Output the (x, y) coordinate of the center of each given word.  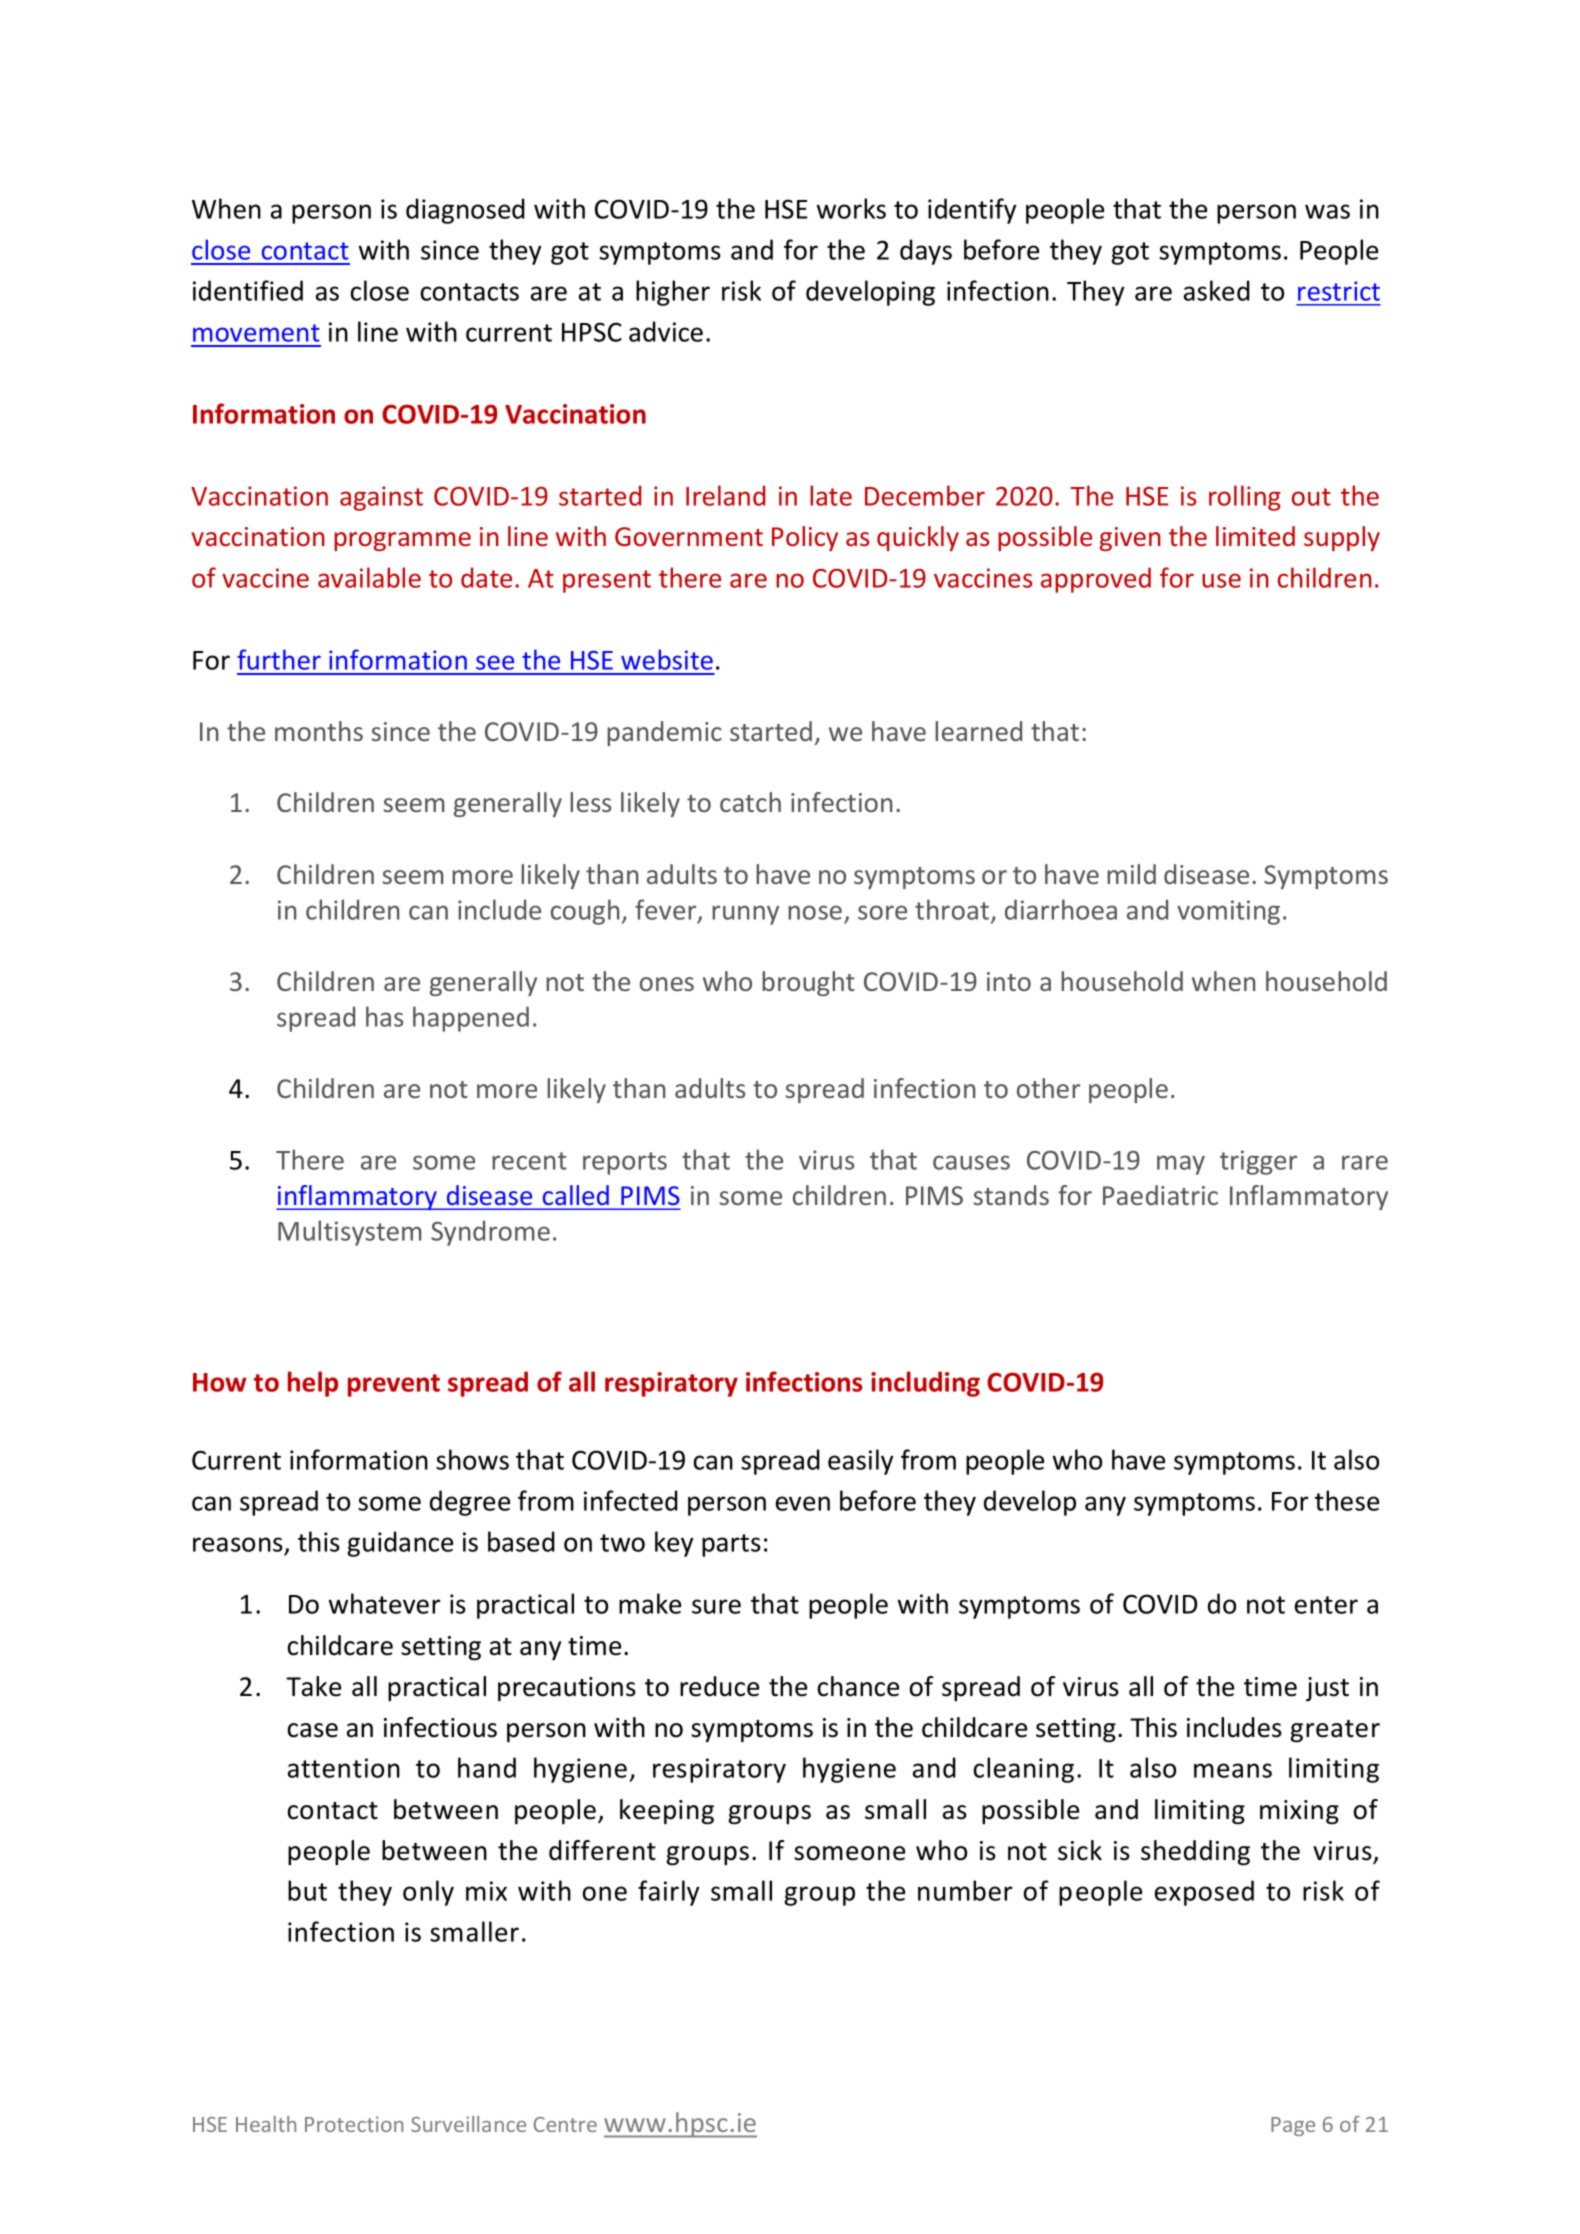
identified (248, 290)
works (851, 208)
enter (1326, 1605)
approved (1096, 580)
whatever (385, 1603)
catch (750, 802)
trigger (1258, 1162)
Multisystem (350, 1233)
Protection (354, 2124)
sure (716, 1606)
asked (1217, 290)
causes (971, 1162)
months (319, 731)
